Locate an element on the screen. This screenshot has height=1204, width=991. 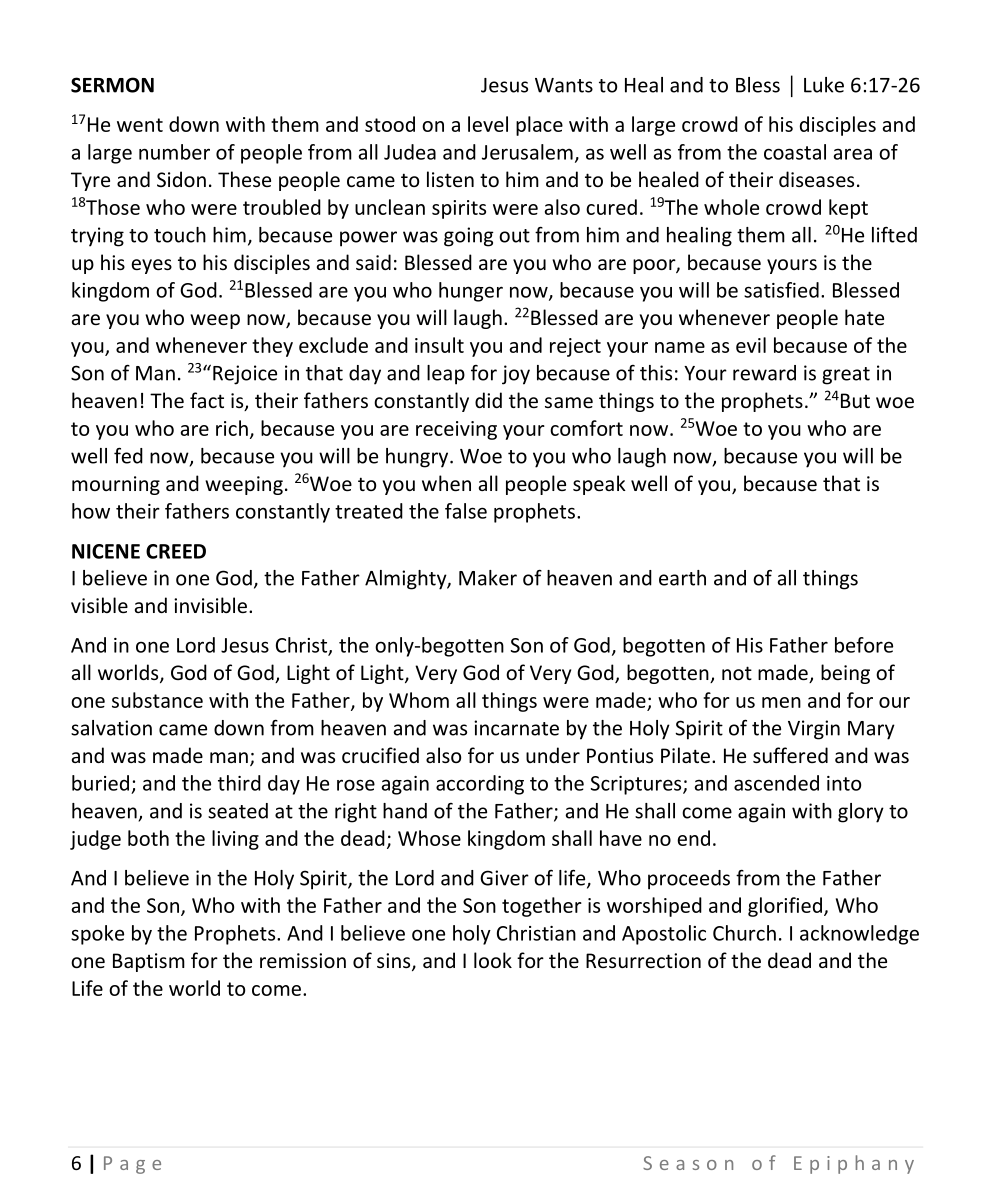
went is located at coordinates (140, 125).
